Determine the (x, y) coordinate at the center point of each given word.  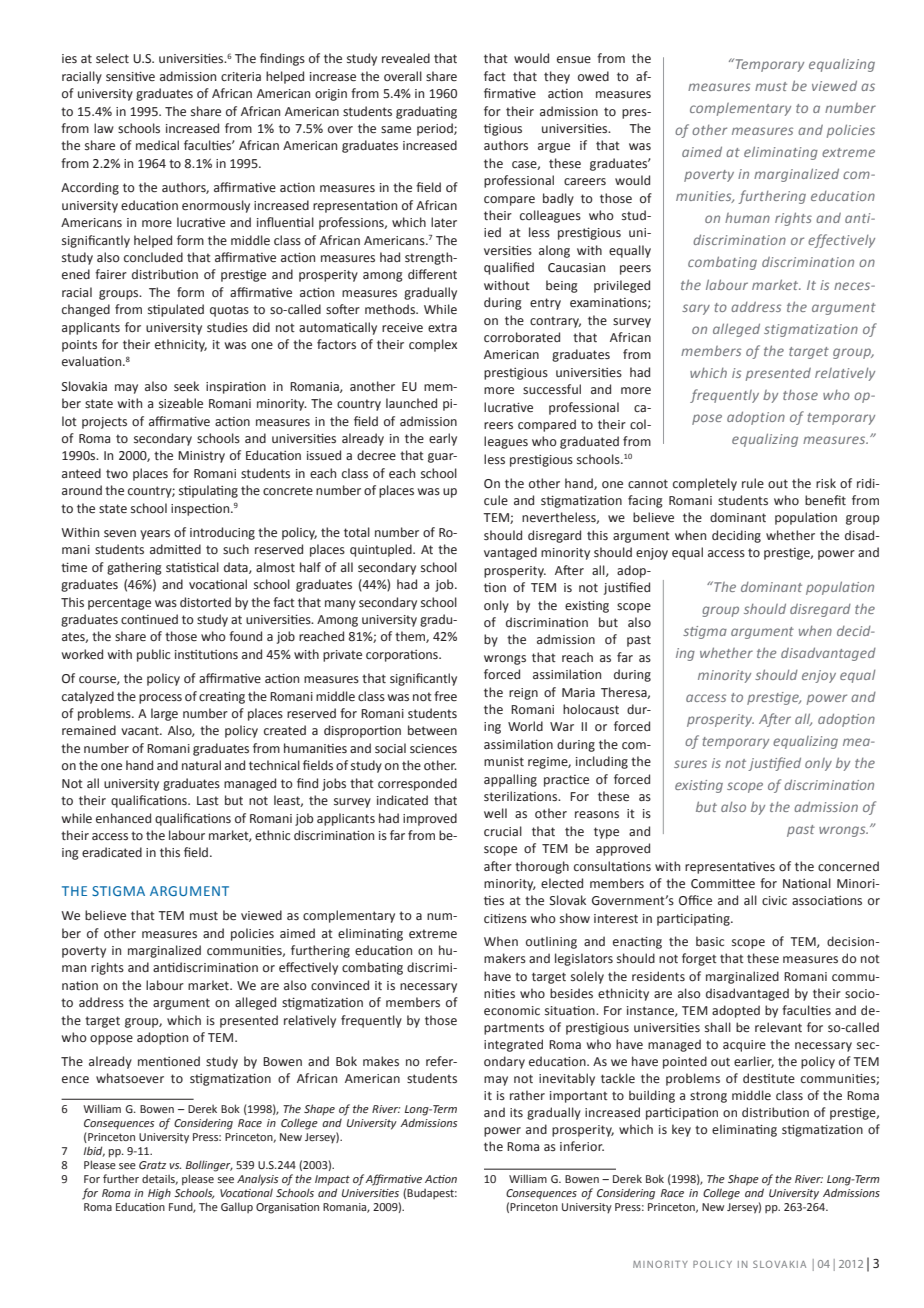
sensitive (130, 76)
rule (753, 483)
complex (433, 345)
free (445, 696)
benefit (825, 500)
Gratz (152, 1165)
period (436, 129)
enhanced (123, 818)
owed (593, 76)
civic (774, 900)
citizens (505, 918)
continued (149, 619)
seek (186, 386)
